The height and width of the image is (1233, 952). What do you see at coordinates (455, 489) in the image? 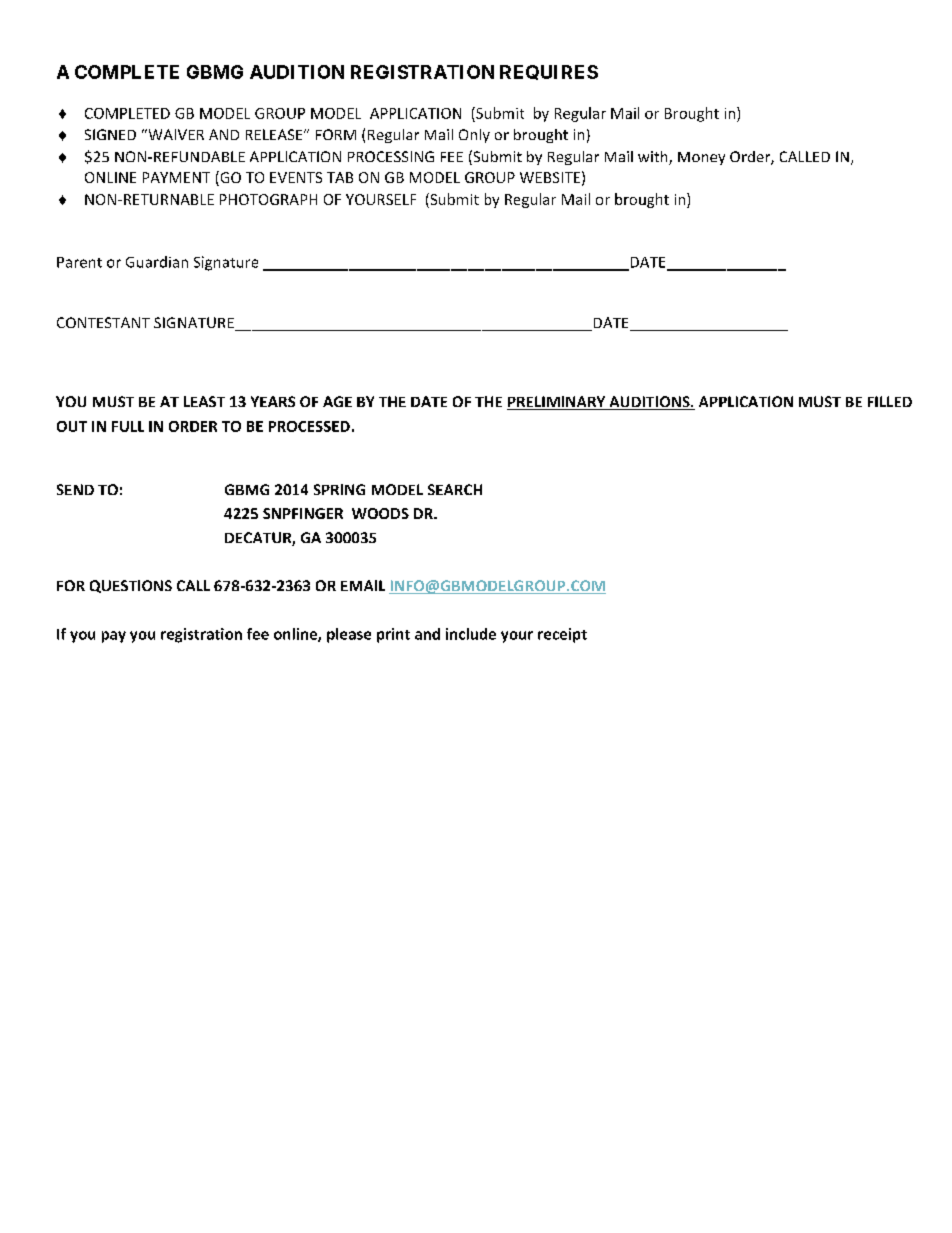
I see `SEARCH` at bounding box center [455, 489].
